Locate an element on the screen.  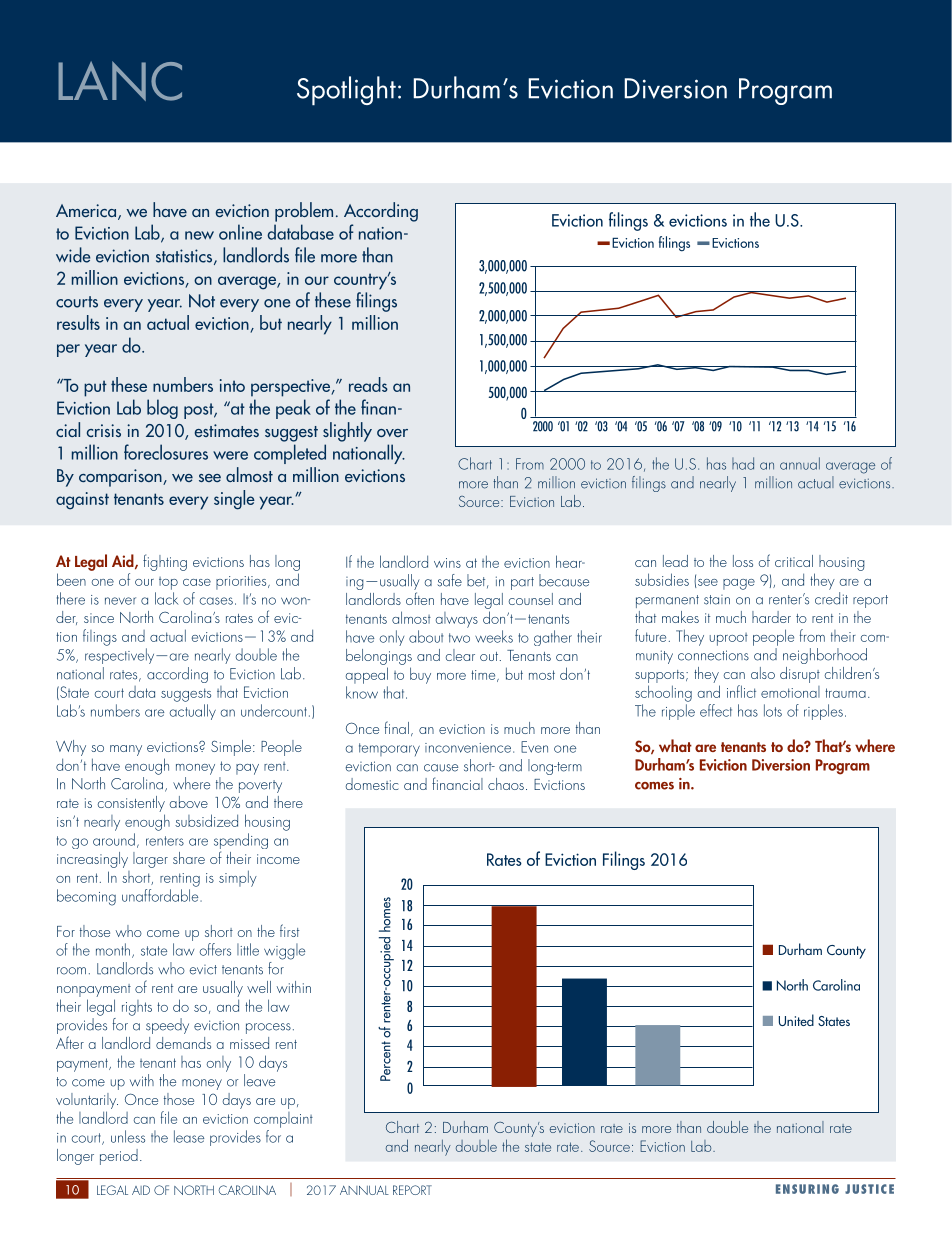
many is located at coordinates (126, 750).
